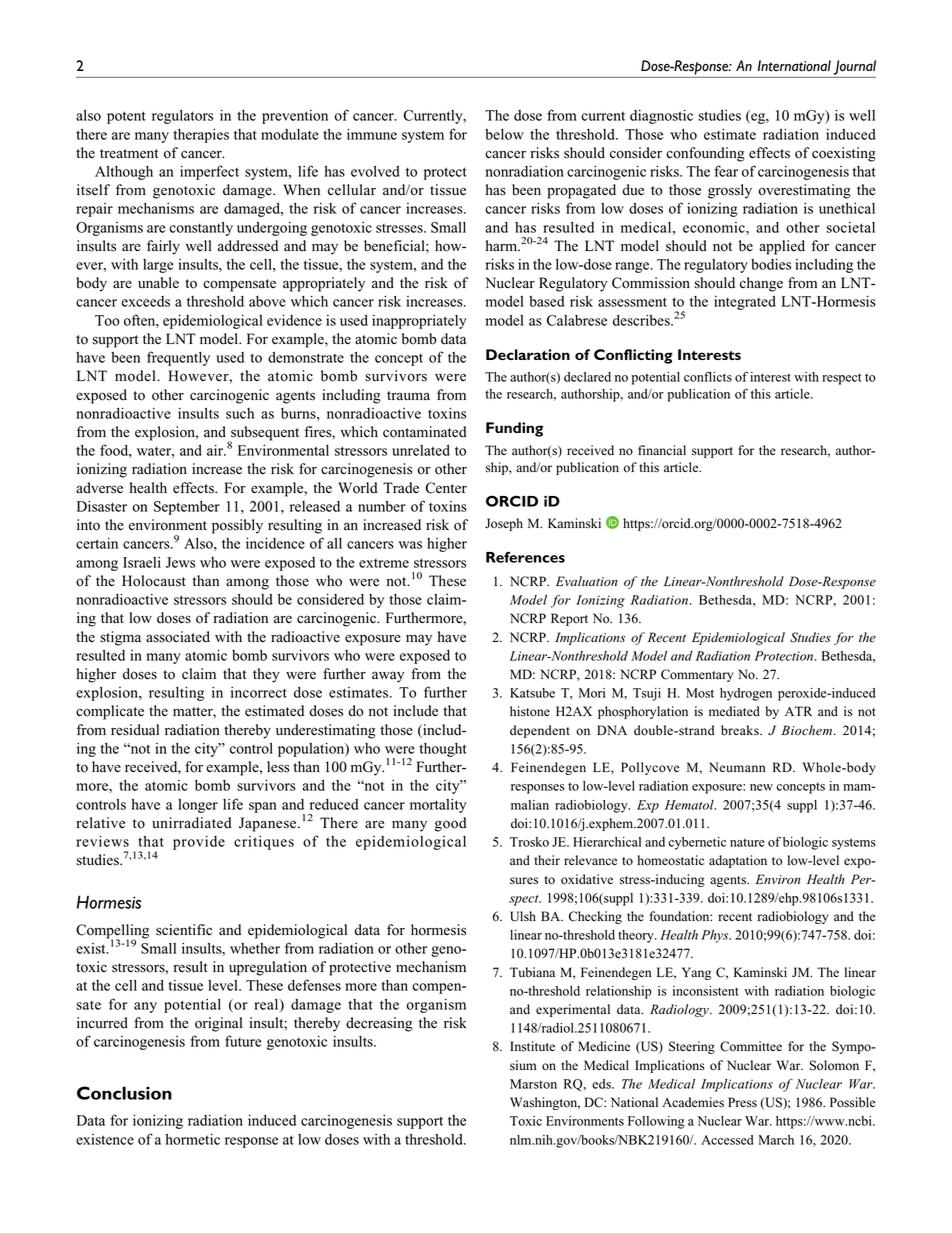  I want to click on their, so click(547, 860).
